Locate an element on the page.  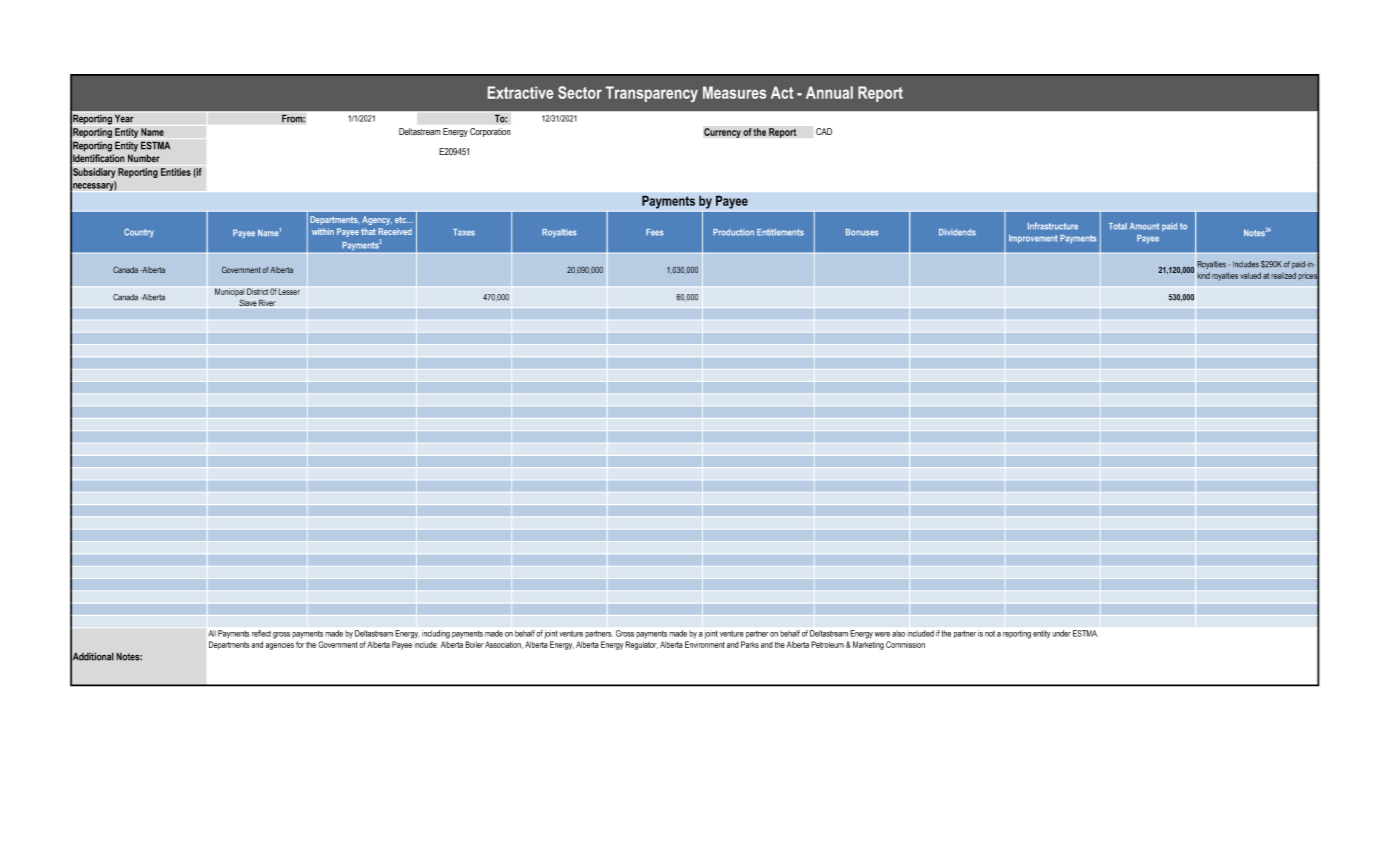
River is located at coordinates (267, 303).
